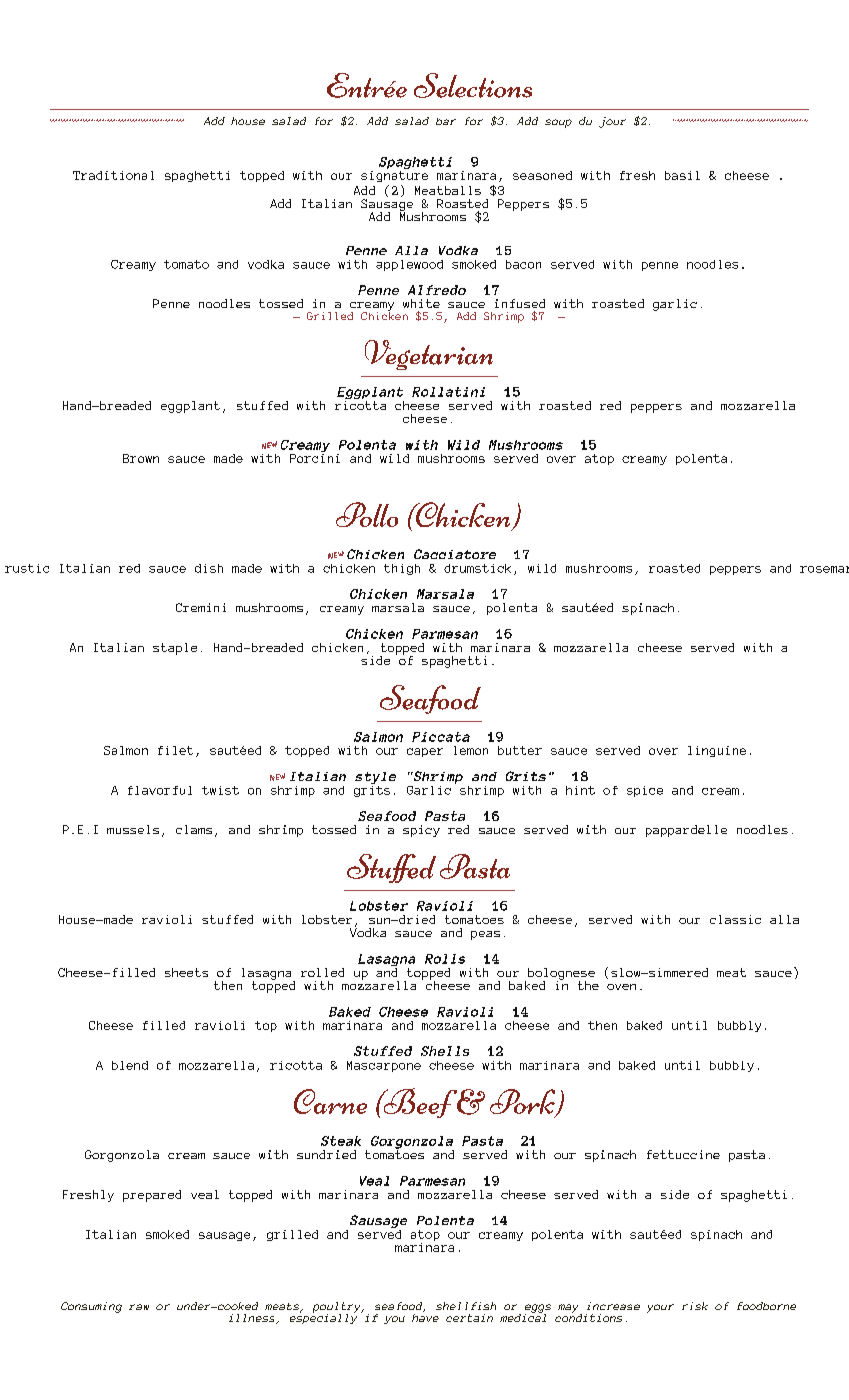 The height and width of the screenshot is (1400, 849). I want to click on raw, so click(139, 1307).
